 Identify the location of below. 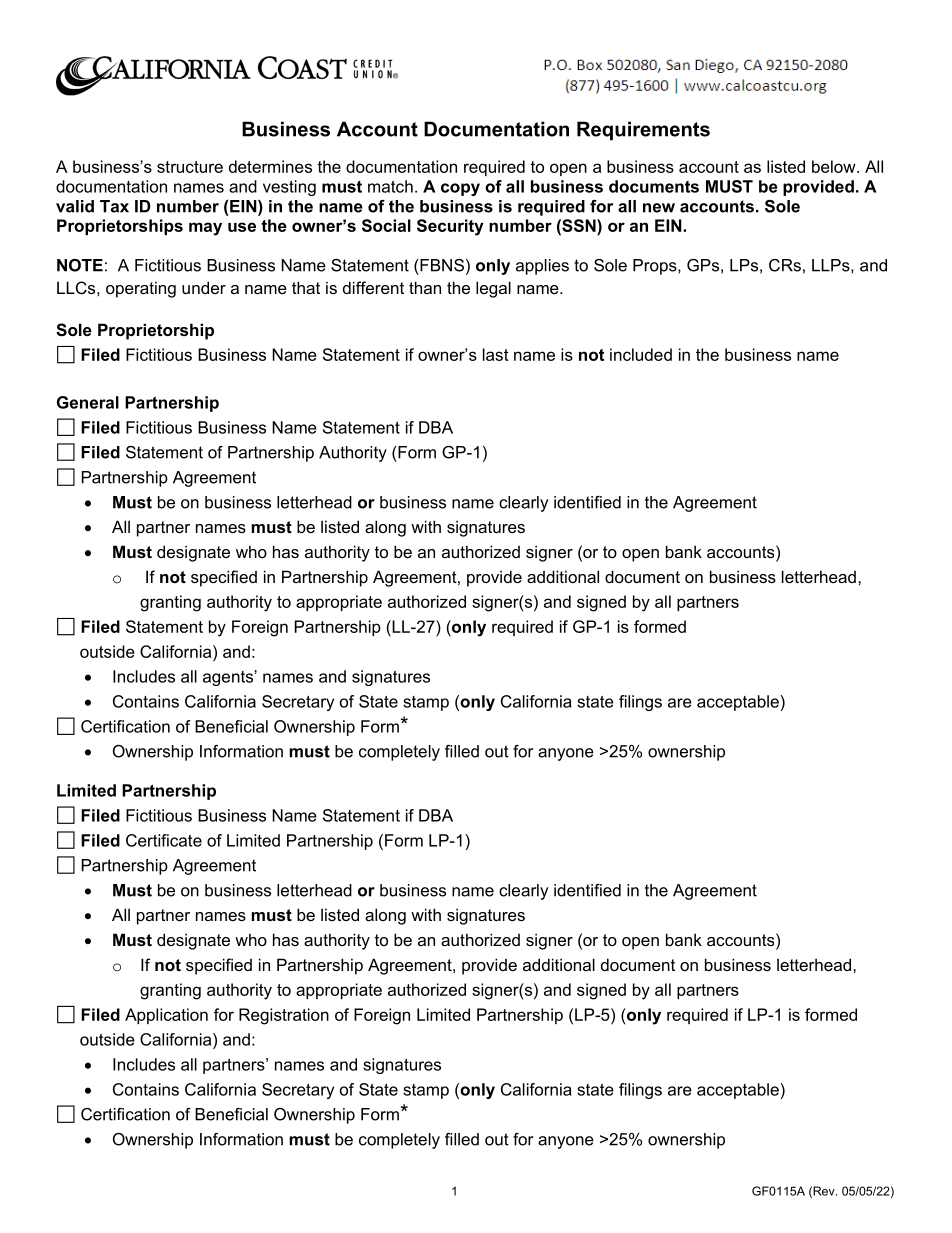
(835, 166).
